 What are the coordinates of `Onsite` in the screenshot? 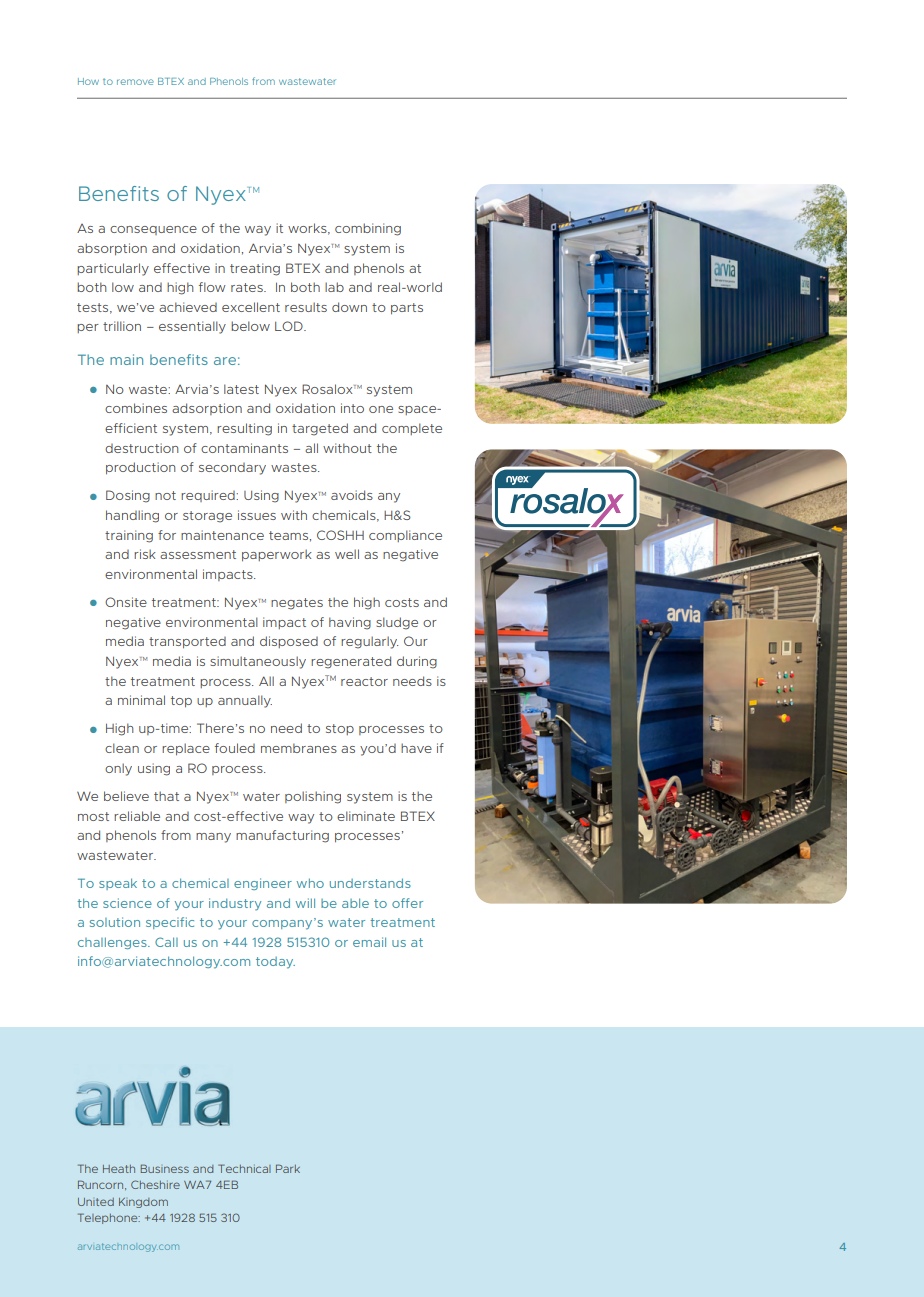 It's located at (126, 602).
